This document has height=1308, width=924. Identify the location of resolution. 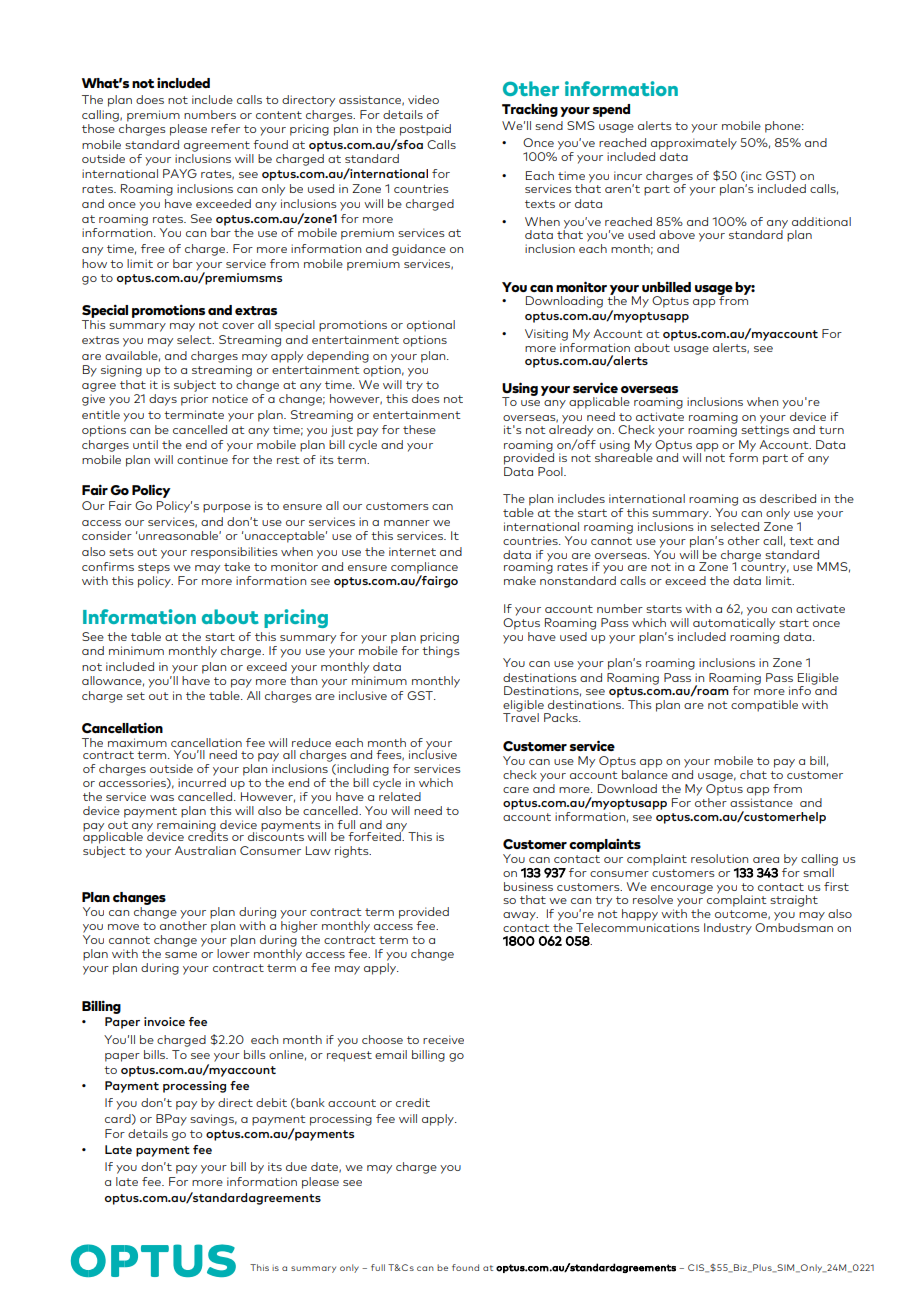
(719, 858).
